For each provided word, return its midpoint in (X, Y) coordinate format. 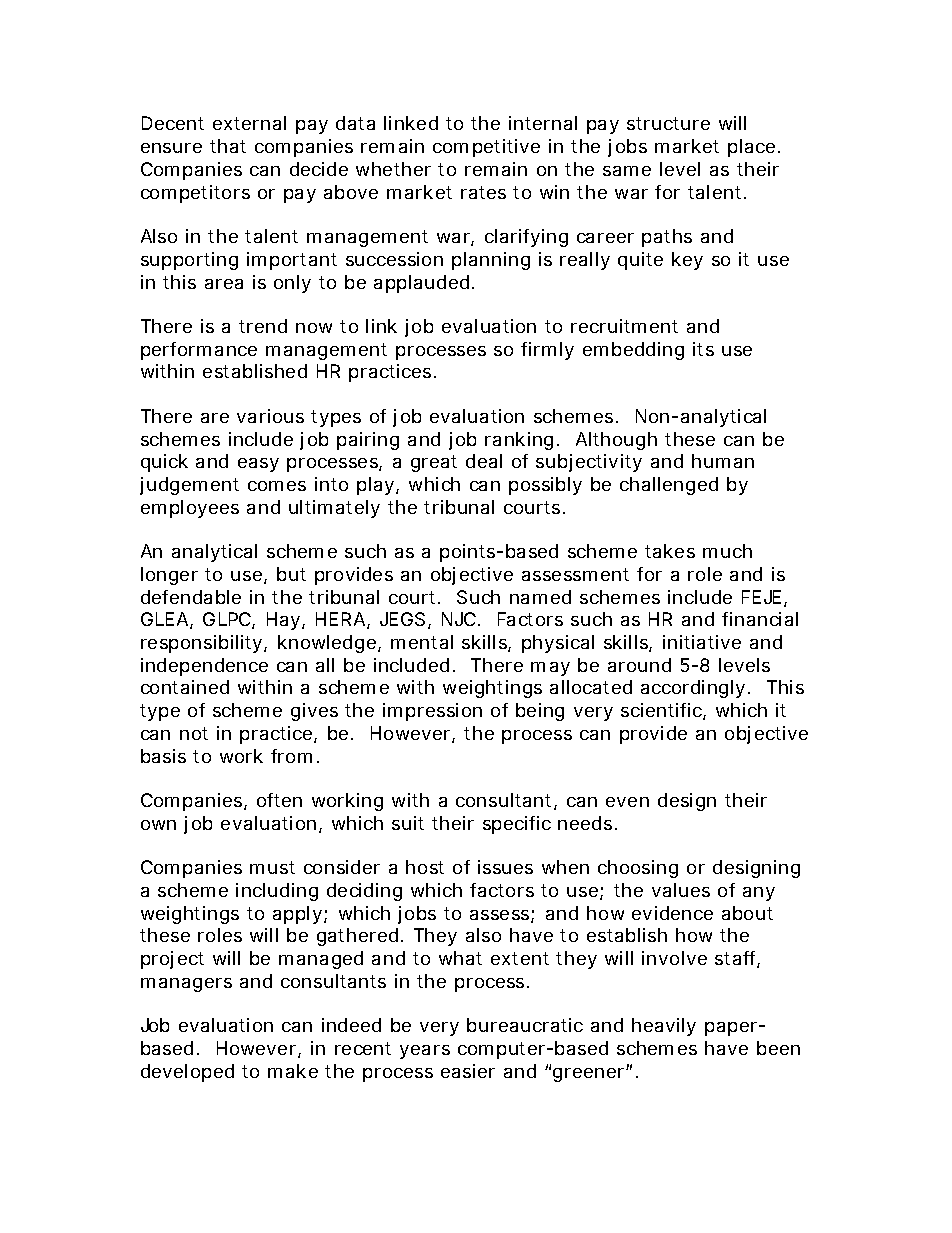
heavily (664, 1027)
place (751, 148)
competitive (486, 148)
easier (468, 1071)
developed (187, 1073)
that (228, 146)
